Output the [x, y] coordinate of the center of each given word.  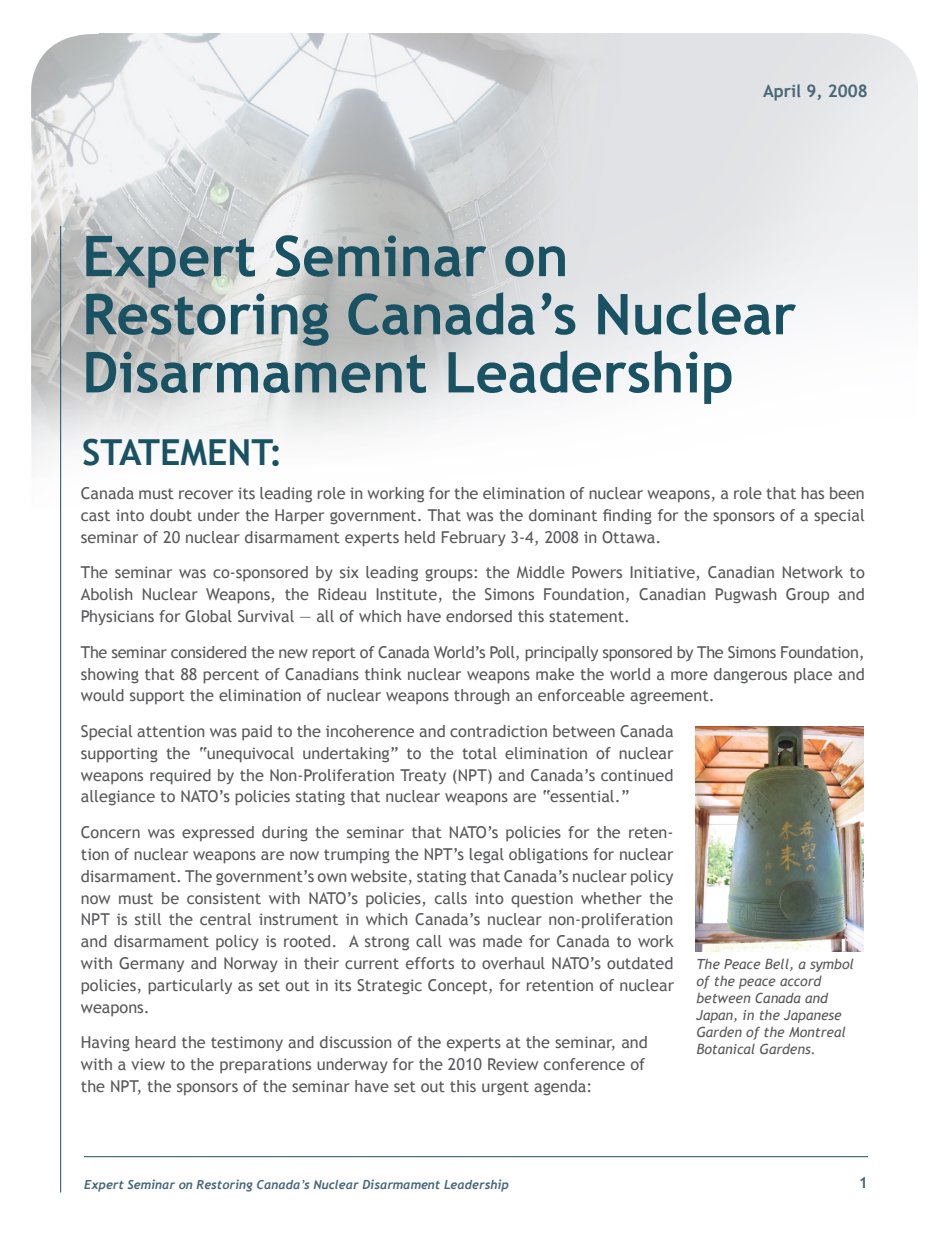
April [781, 92]
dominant [563, 515]
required [180, 777]
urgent [505, 1088]
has [812, 493]
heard [155, 1042]
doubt [171, 515]
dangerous [750, 676]
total [479, 753]
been [847, 493]
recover [206, 494]
